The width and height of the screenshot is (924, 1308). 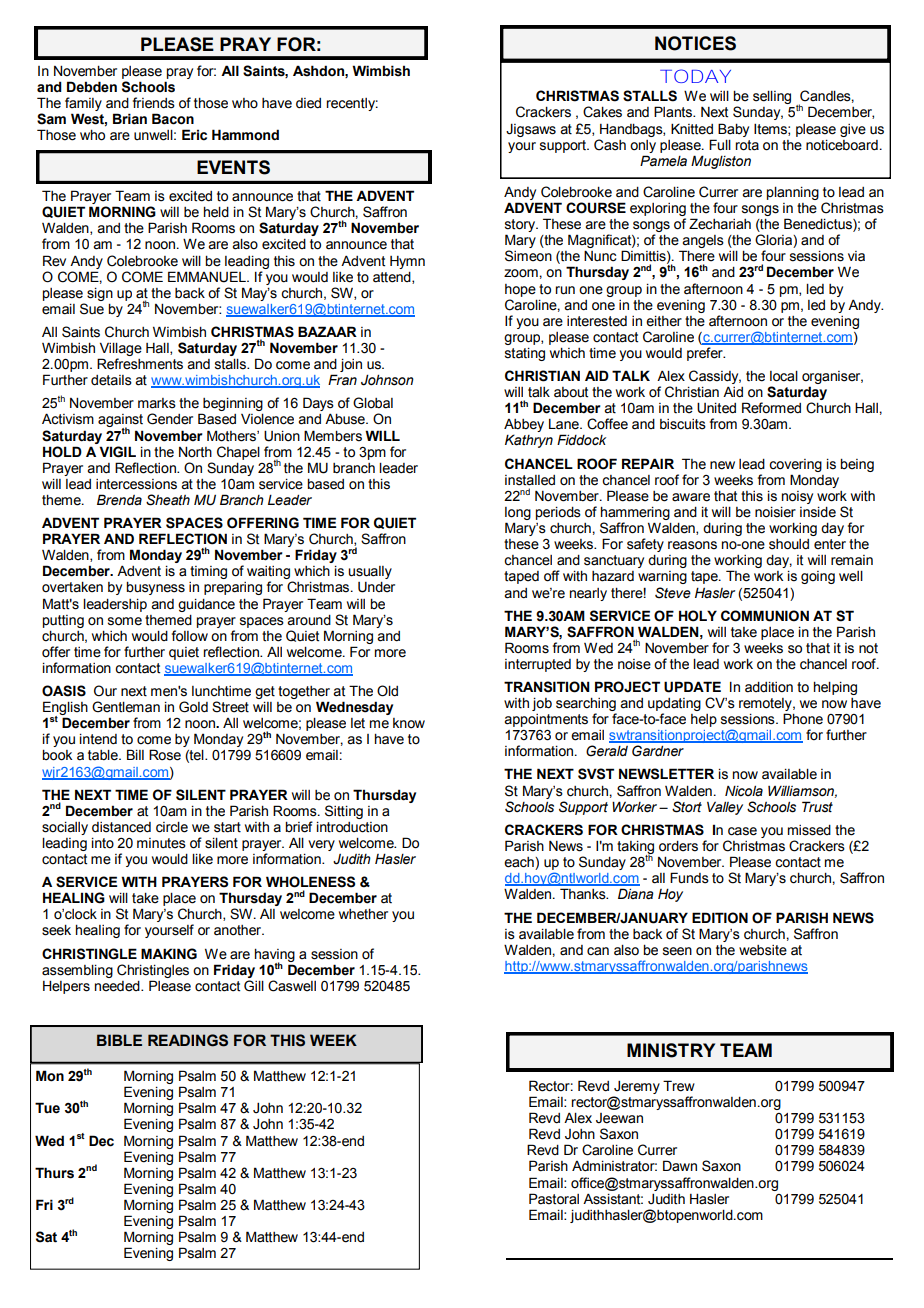 I want to click on know, so click(x=409, y=723).
